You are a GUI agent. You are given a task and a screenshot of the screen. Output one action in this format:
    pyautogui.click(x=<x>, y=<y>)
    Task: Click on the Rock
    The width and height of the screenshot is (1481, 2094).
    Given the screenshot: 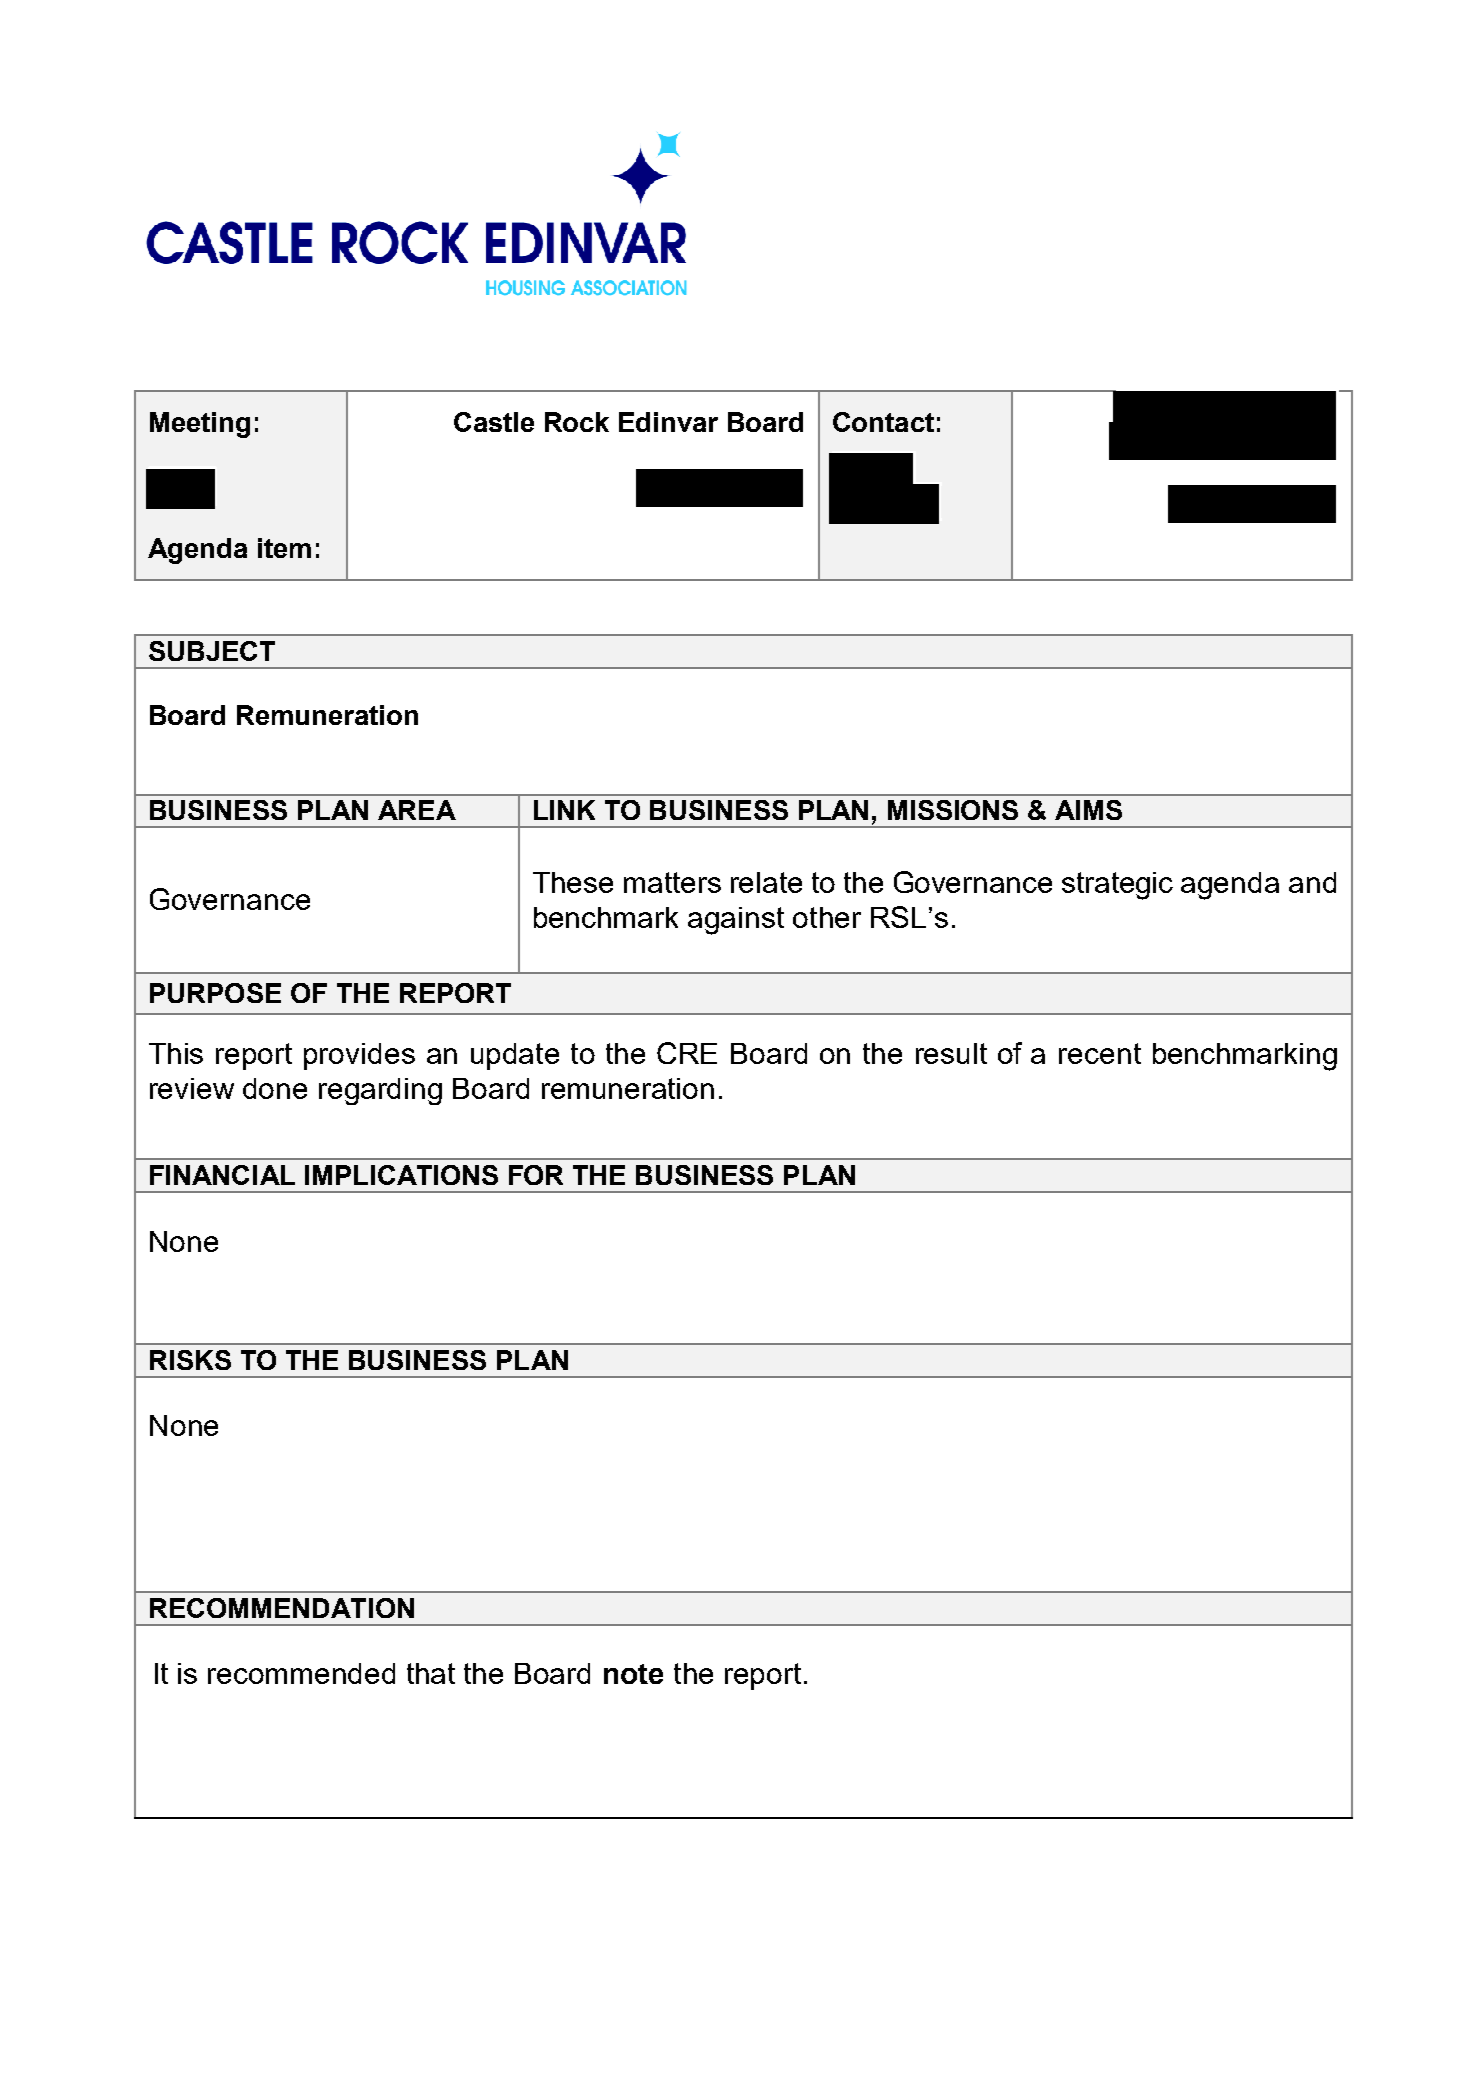 What is the action you would take?
    pyautogui.click(x=577, y=422)
